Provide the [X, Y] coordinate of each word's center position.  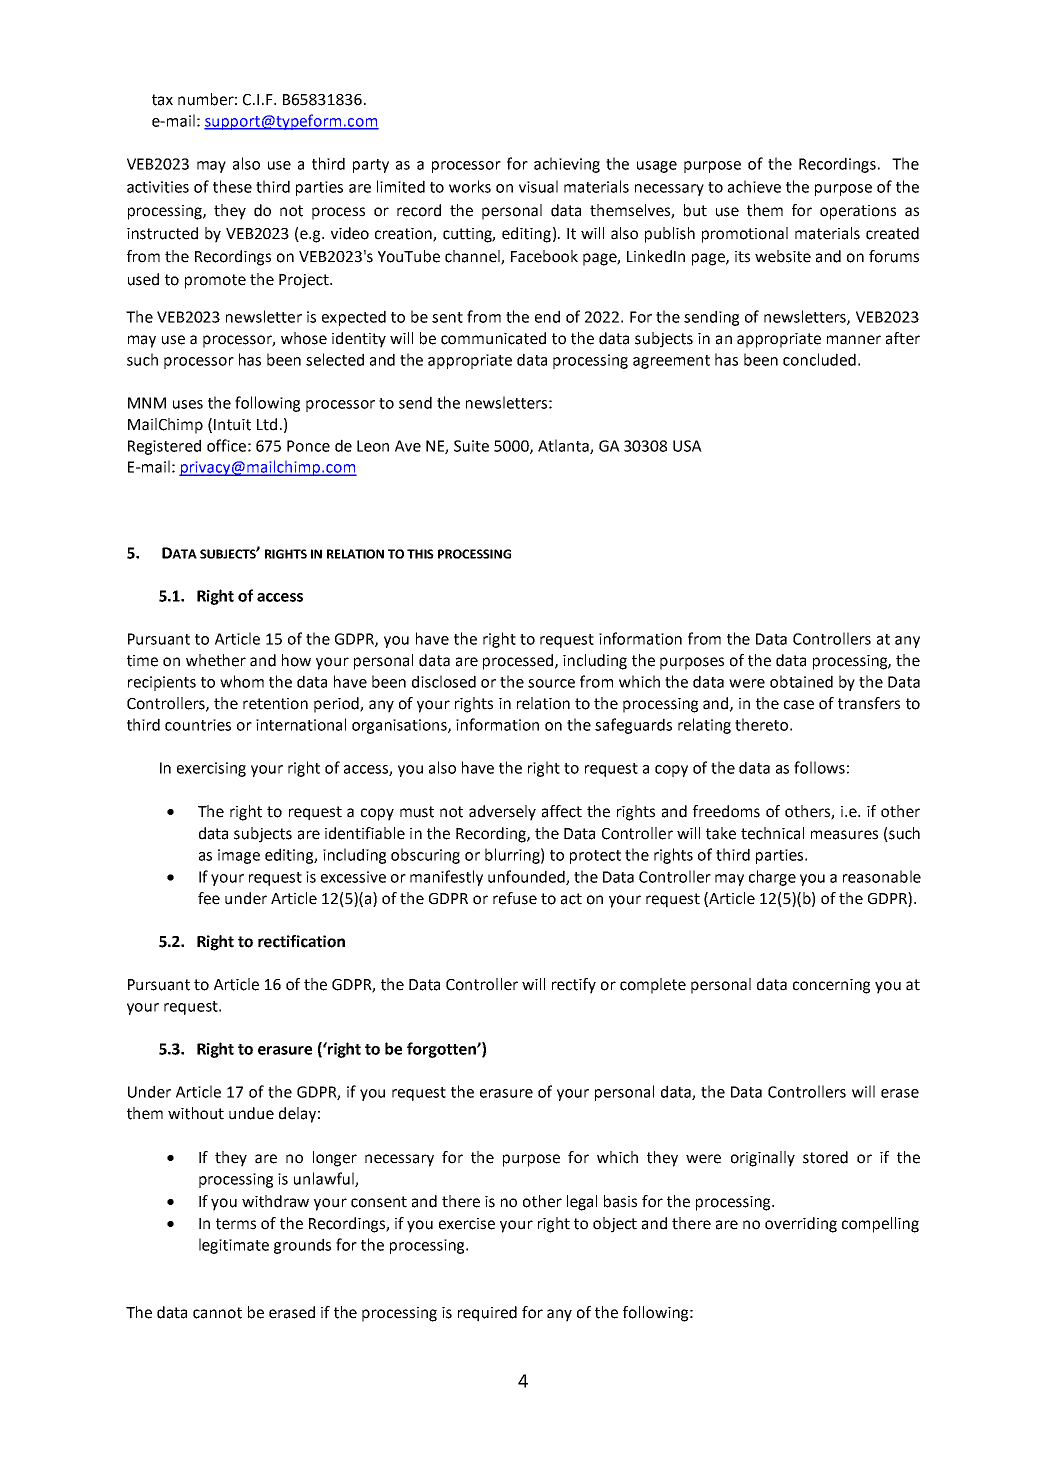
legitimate [234, 1246]
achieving [567, 165]
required [487, 1314]
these [232, 186]
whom [242, 681]
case [799, 705]
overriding [801, 1225]
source [551, 683]
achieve [754, 186]
